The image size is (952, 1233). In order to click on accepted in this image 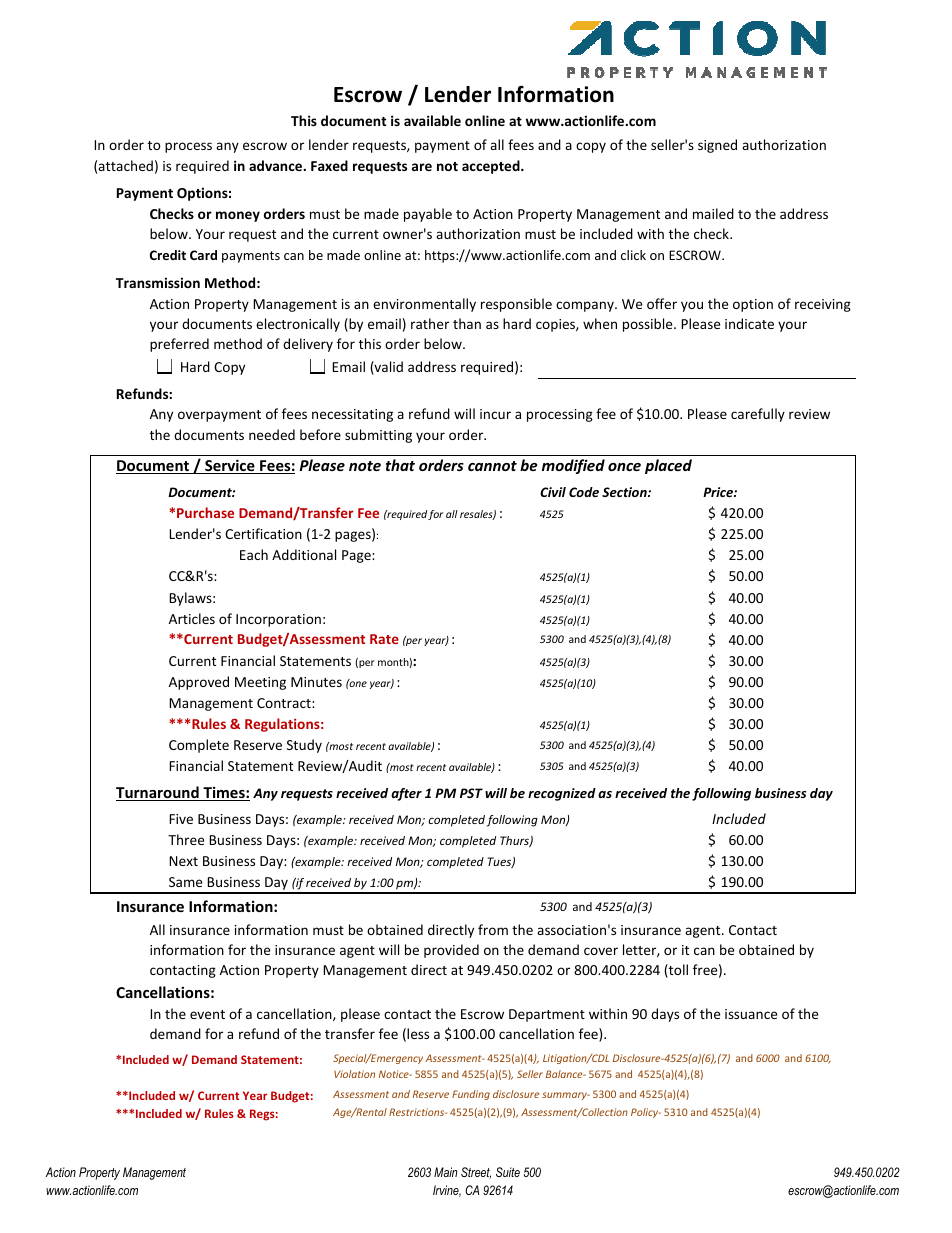, I will do `click(492, 167)`.
